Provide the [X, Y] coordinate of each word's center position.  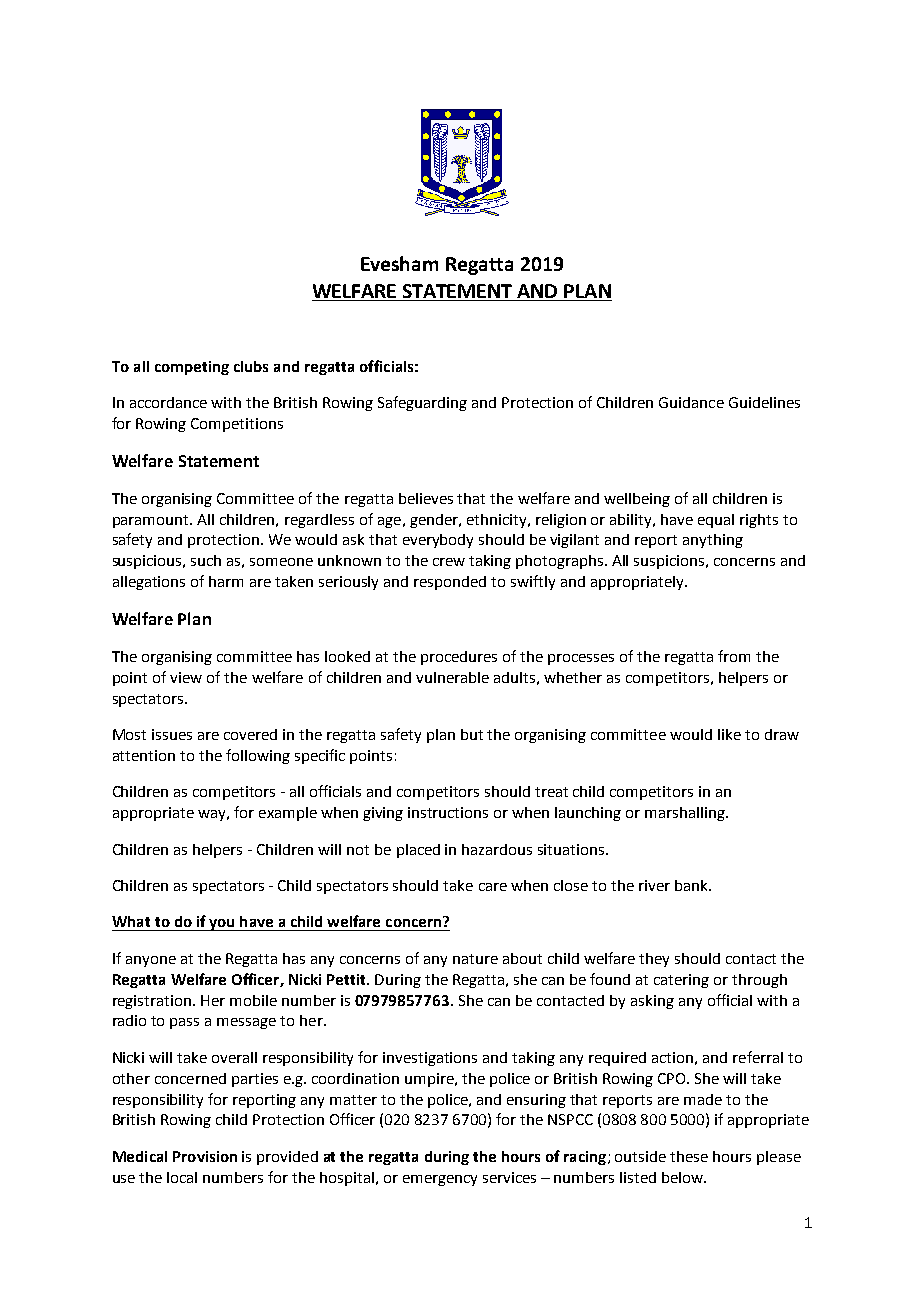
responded [450, 583]
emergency [440, 1180]
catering [681, 981]
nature [475, 959]
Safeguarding [422, 403]
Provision [205, 1156]
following [258, 756]
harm [226, 581]
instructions [448, 812]
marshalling [686, 814]
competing [192, 368]
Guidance [691, 402]
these [689, 1156]
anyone [151, 961]
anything [713, 541]
